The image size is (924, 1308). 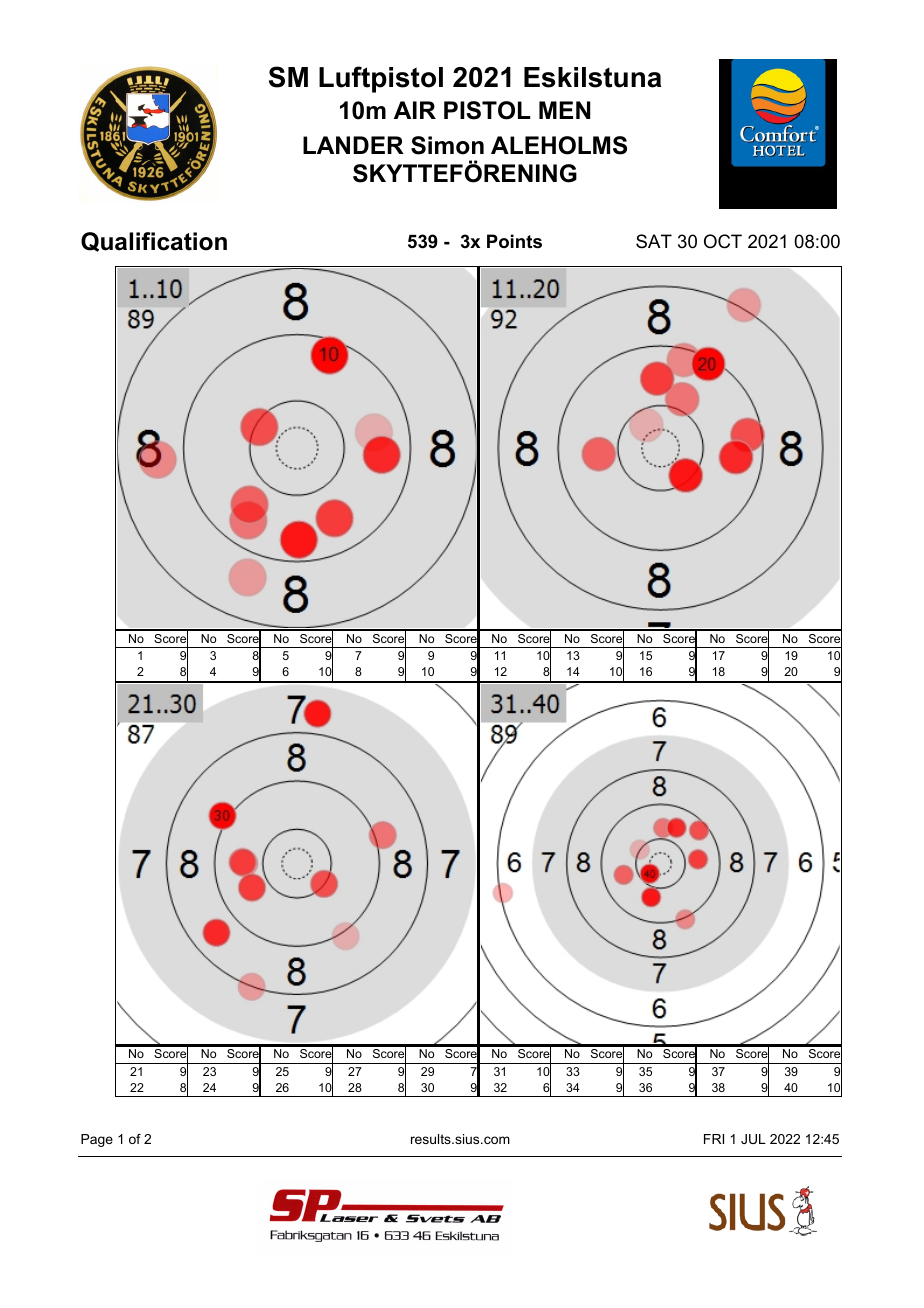 I want to click on MEN, so click(x=565, y=110).
